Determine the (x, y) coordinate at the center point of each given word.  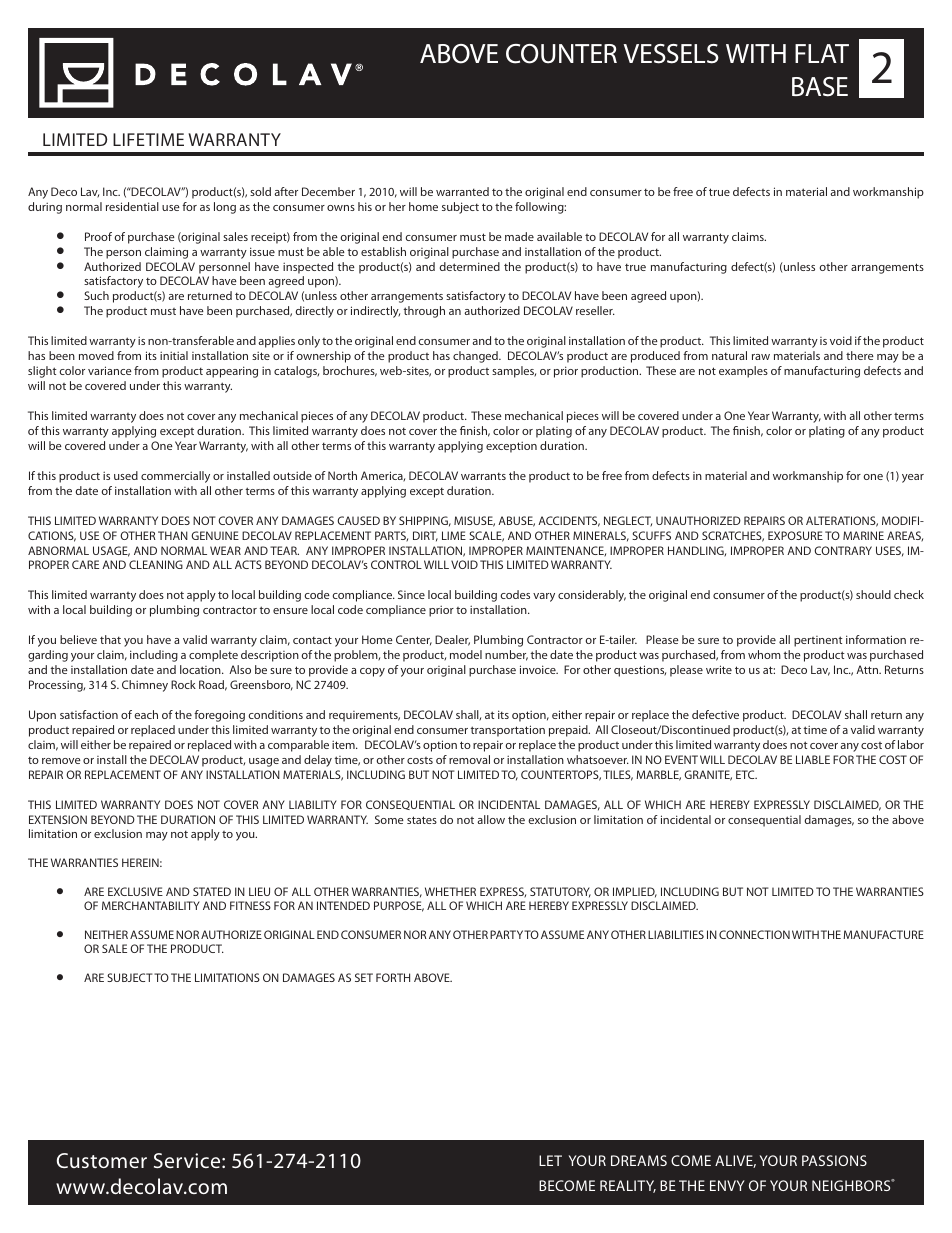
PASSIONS (834, 1160)
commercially (175, 477)
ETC (746, 774)
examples (743, 372)
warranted (462, 191)
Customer (102, 1160)
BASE (820, 87)
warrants (483, 476)
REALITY (628, 1186)
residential (132, 206)
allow (491, 819)
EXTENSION (58, 819)
